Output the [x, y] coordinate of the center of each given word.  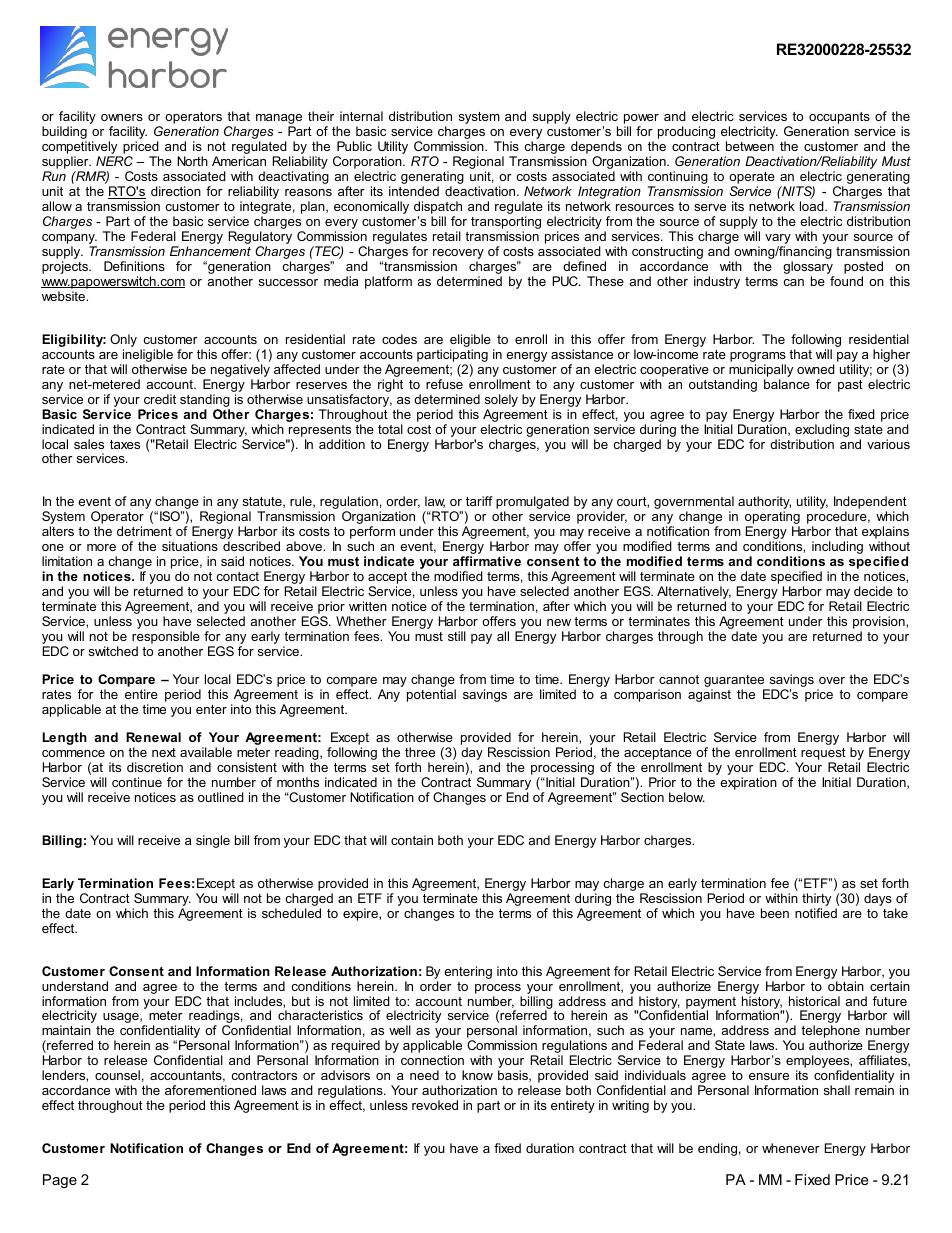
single [213, 841]
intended [414, 191]
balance [787, 384]
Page [60, 1181]
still [457, 636]
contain [412, 840]
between [750, 146]
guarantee [735, 682]
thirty [816, 899]
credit [160, 399]
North [192, 161]
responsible [166, 639]
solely [501, 400]
